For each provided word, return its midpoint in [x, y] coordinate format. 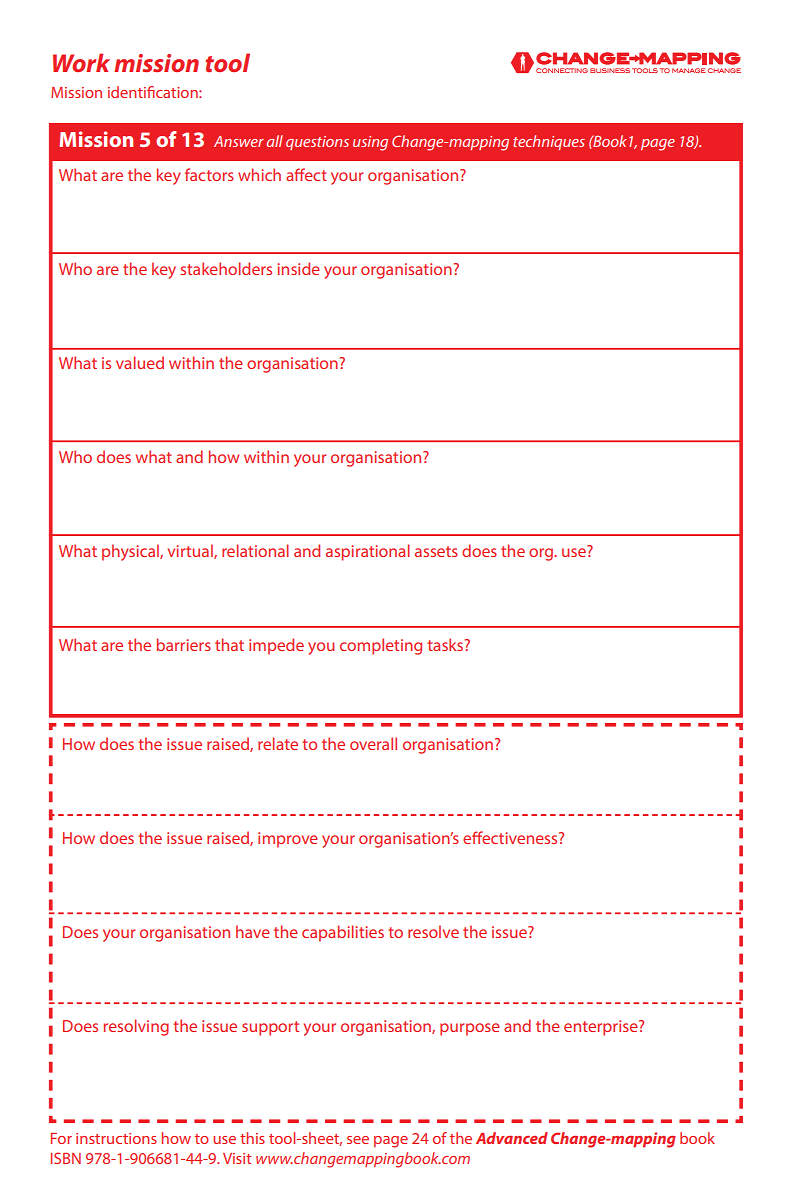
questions [317, 143]
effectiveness [511, 837]
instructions [116, 1138]
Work [81, 62]
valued [140, 362]
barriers [184, 644]
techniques [549, 142]
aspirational [368, 552]
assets [436, 551]
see [358, 1140]
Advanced [512, 1138]
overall [373, 743]
